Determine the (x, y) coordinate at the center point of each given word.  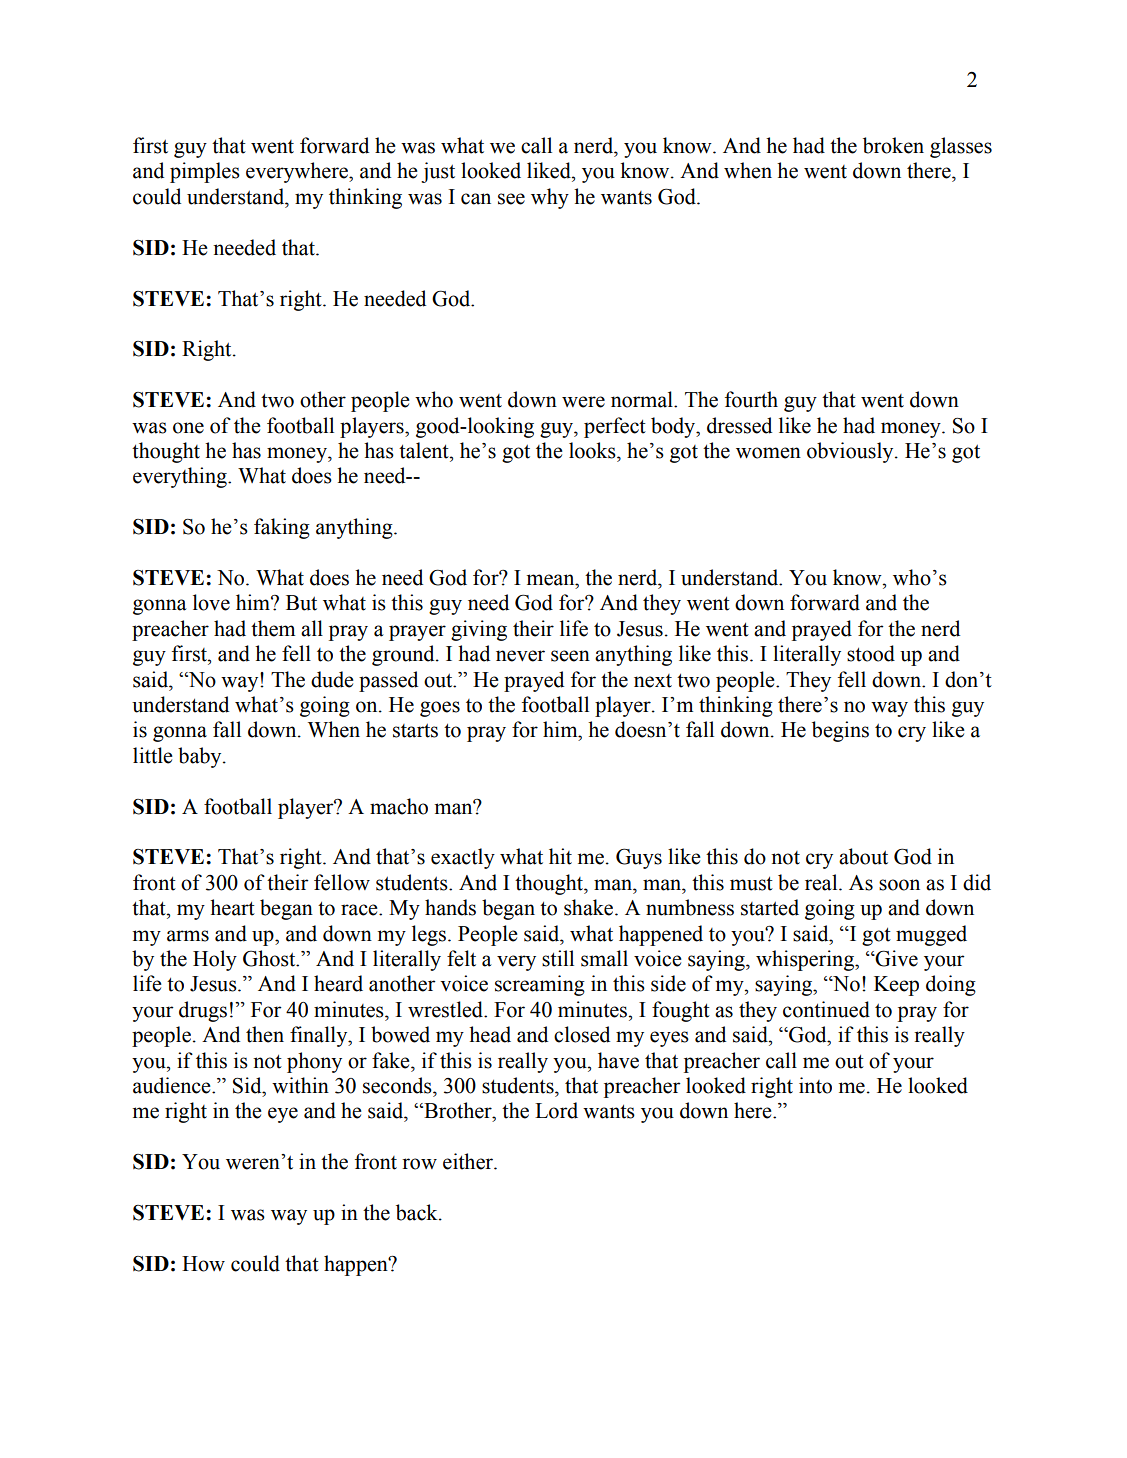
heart (232, 907)
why (550, 198)
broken (893, 145)
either (469, 1161)
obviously (851, 452)
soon (899, 885)
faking (282, 528)
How (203, 1264)
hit (560, 856)
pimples (205, 172)
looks (593, 450)
